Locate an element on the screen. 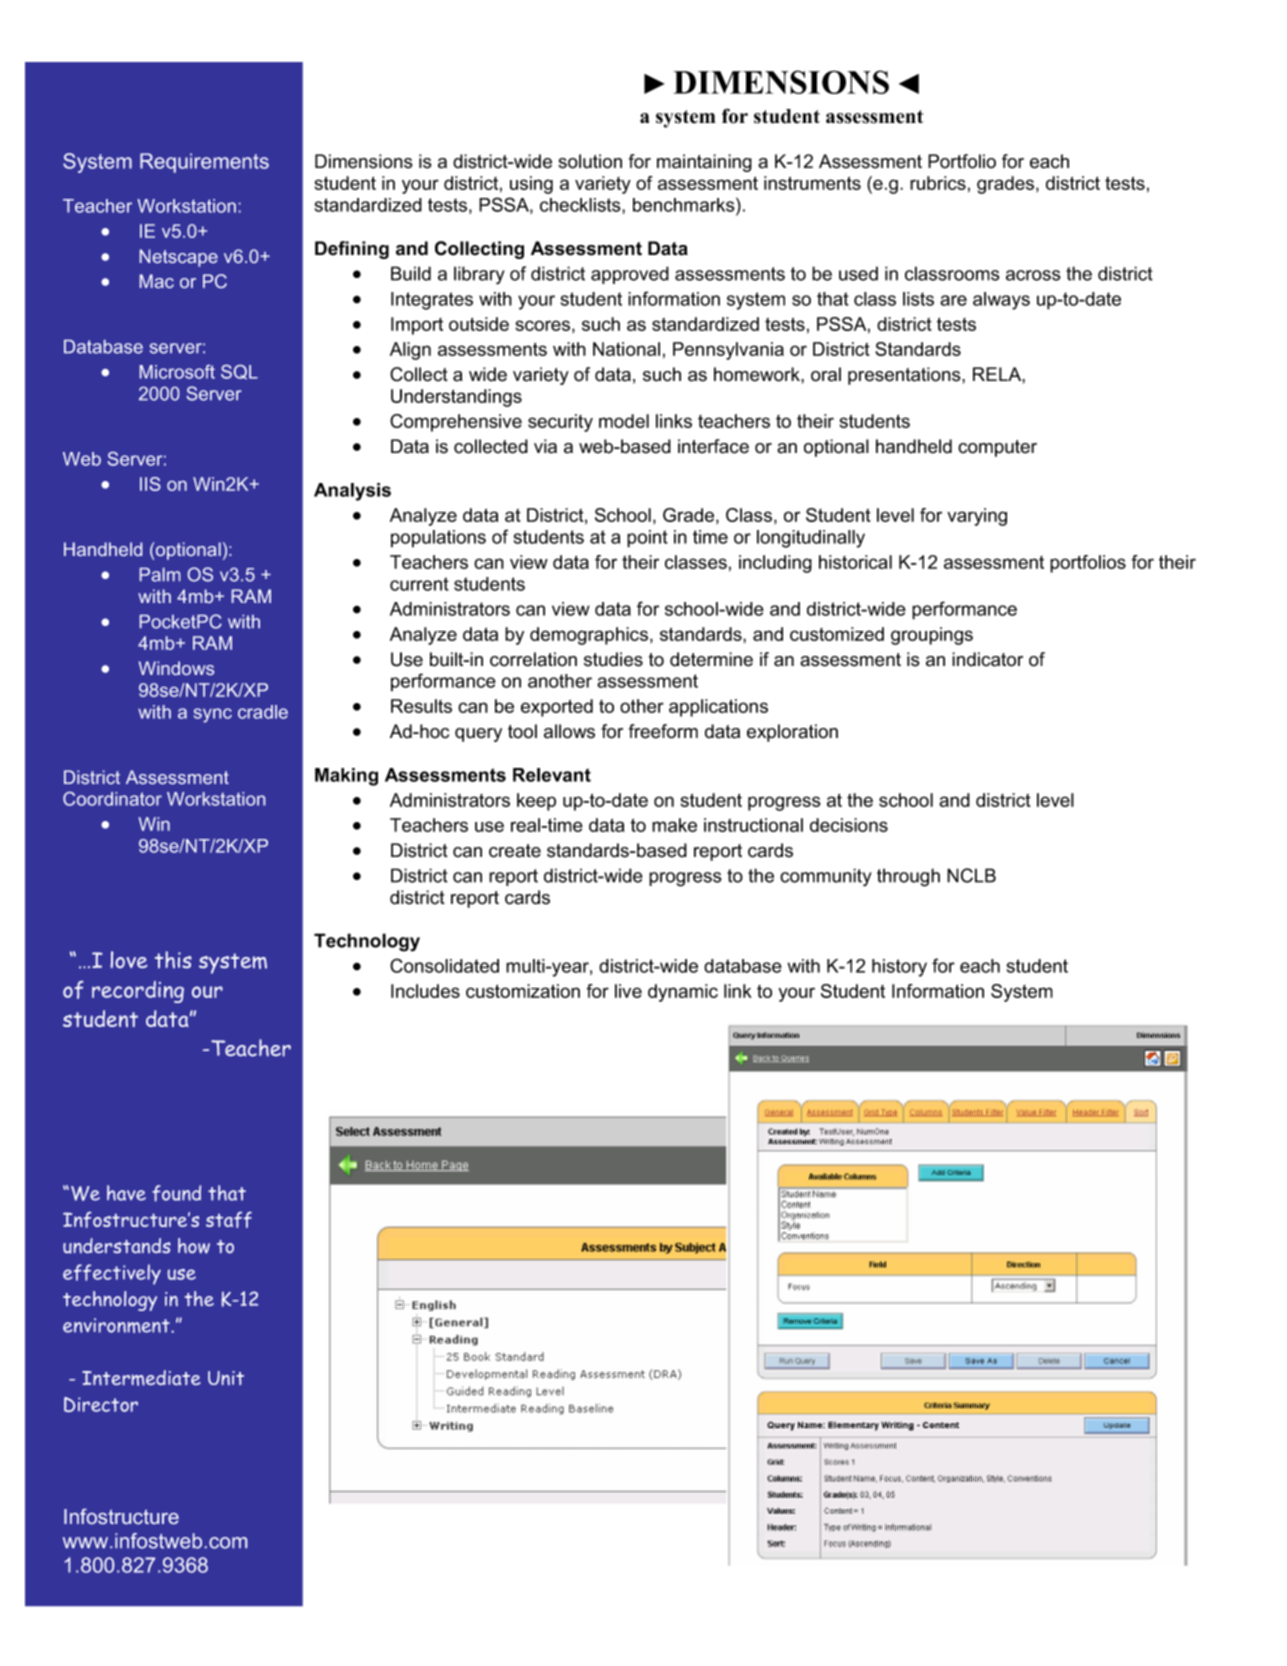 Image resolution: width=1287 pixels, height=1666 pixels. computer is located at coordinates (997, 448).
